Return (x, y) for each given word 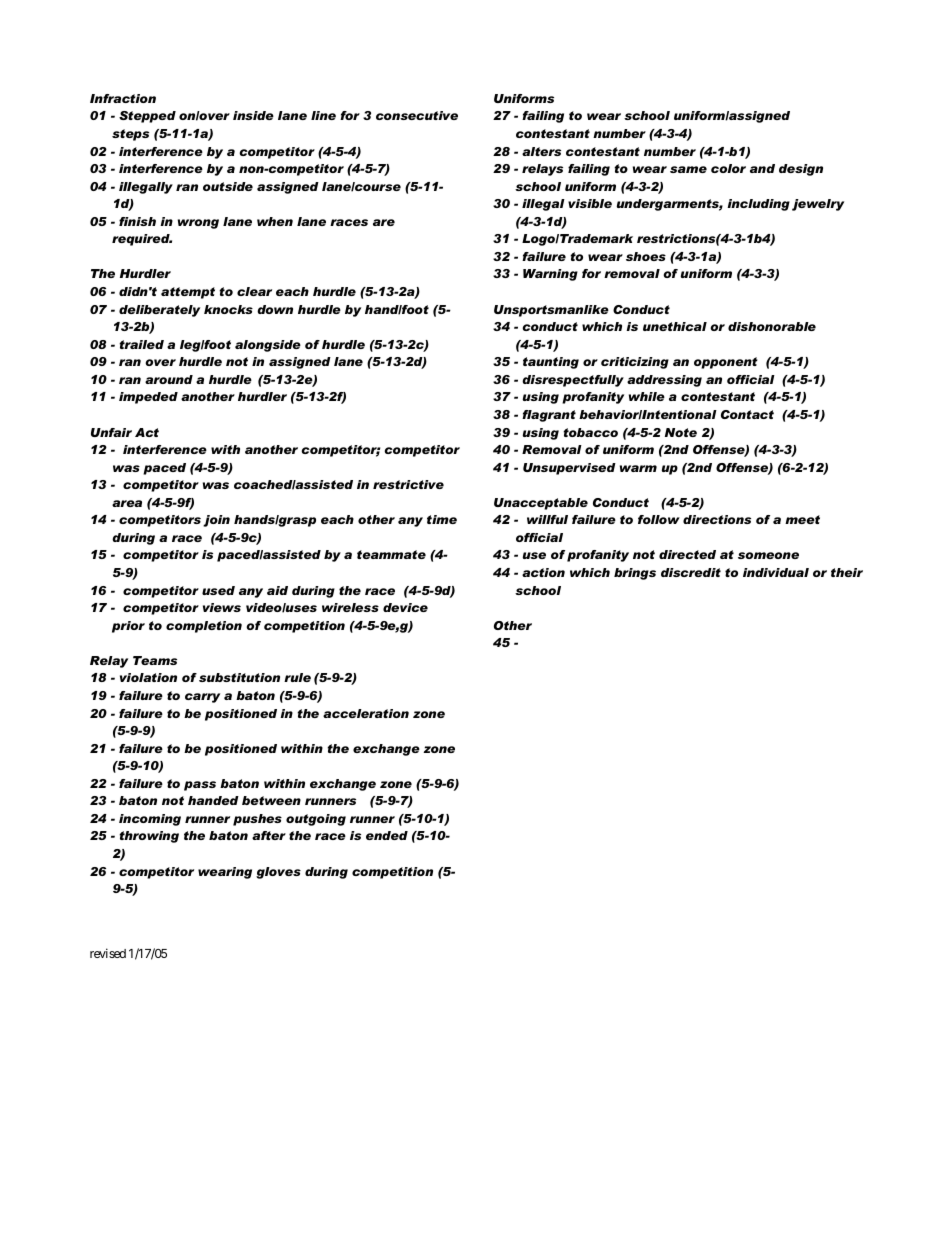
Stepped (147, 117)
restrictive (408, 484)
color (728, 168)
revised (108, 953)
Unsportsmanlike (551, 311)
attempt (188, 293)
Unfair (111, 432)
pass (200, 786)
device (405, 607)
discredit (691, 572)
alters (541, 151)
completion (204, 627)
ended (387, 835)
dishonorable (772, 326)
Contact (747, 414)
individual (776, 572)
